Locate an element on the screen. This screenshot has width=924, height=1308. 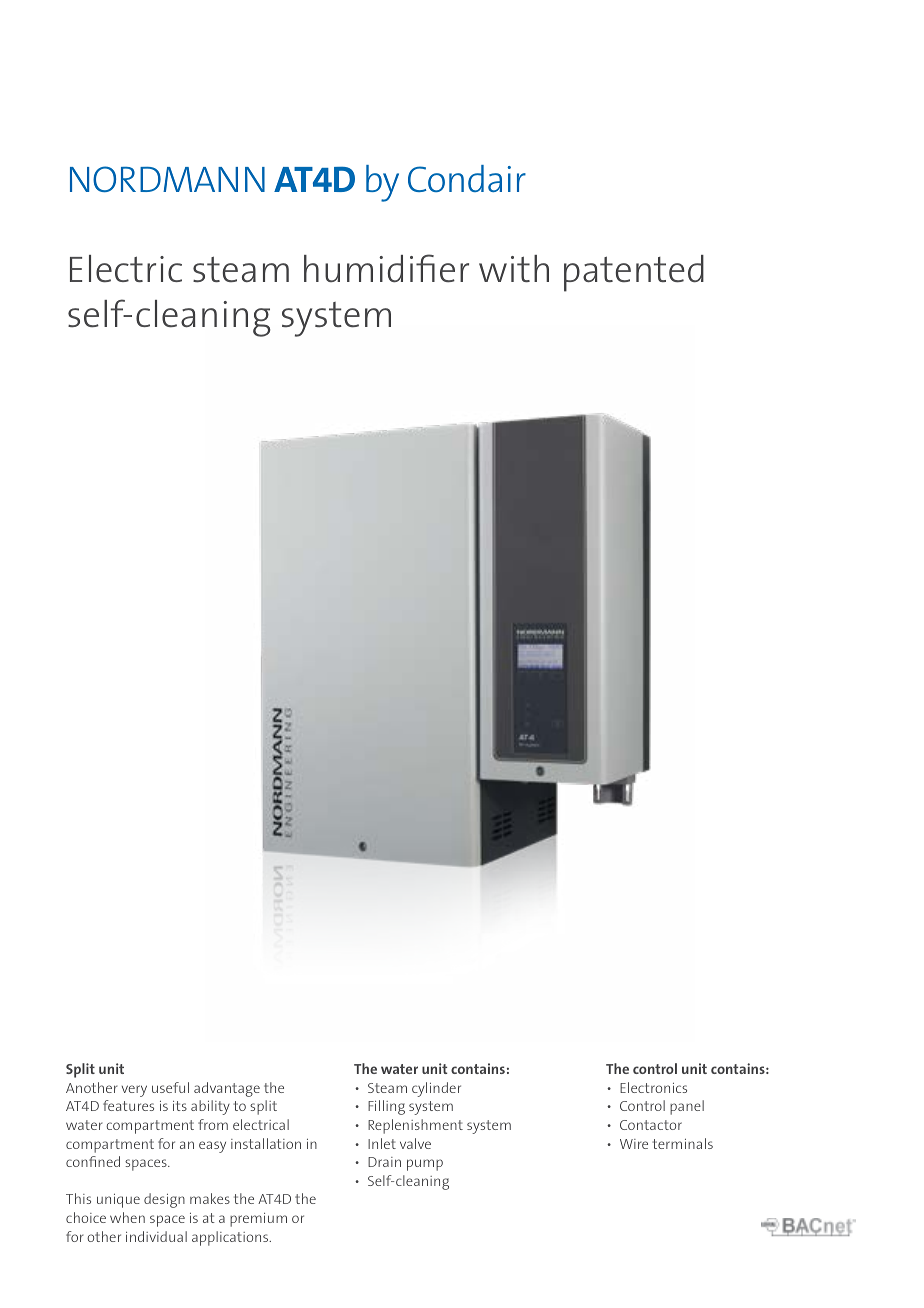
cylinder is located at coordinates (436, 1089).
